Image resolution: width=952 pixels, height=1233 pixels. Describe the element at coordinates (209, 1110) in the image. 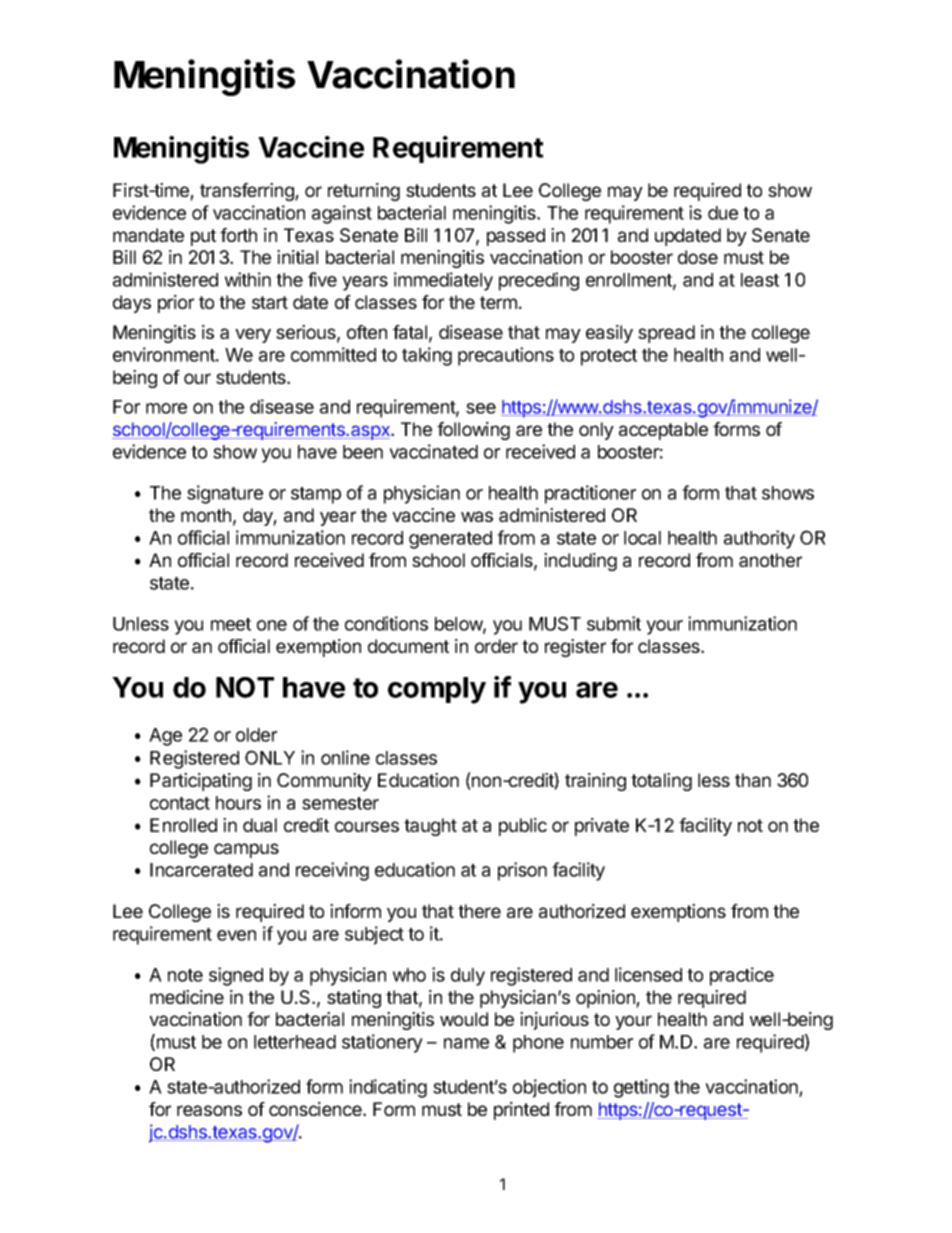

I see `reasons` at that location.
